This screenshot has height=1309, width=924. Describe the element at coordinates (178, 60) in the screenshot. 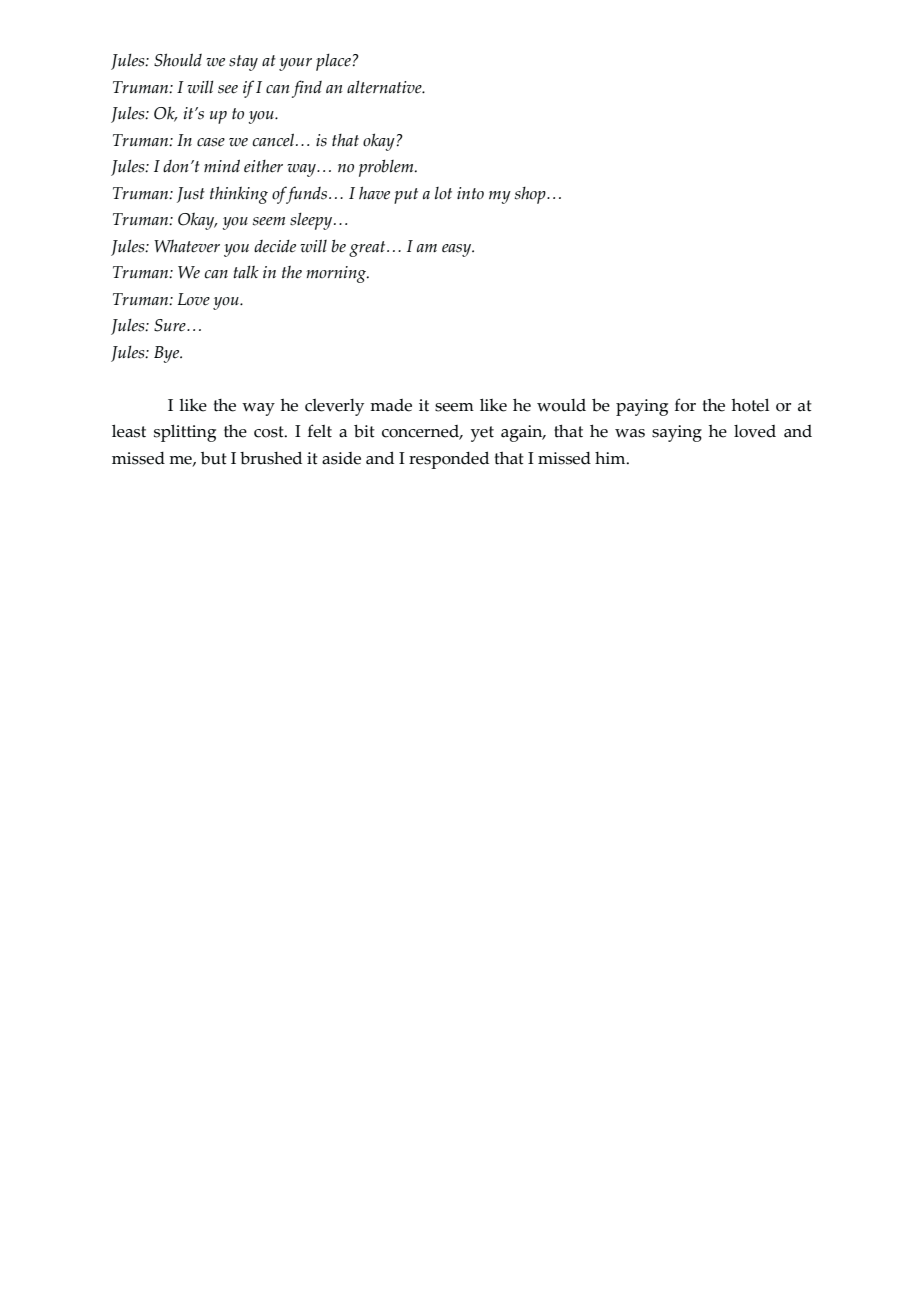

I see `Should` at that location.
